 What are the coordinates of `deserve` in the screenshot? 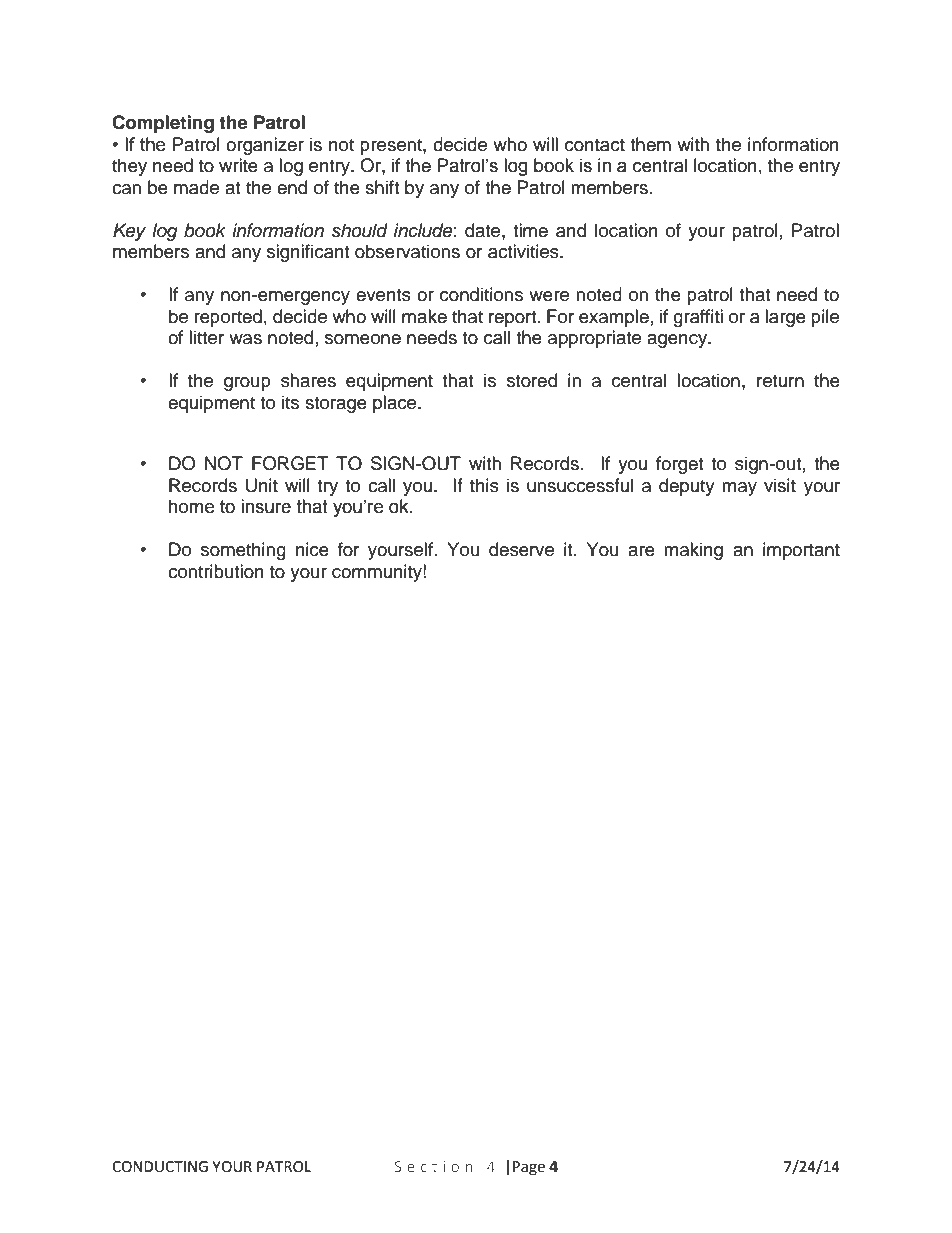 It's located at (521, 549).
